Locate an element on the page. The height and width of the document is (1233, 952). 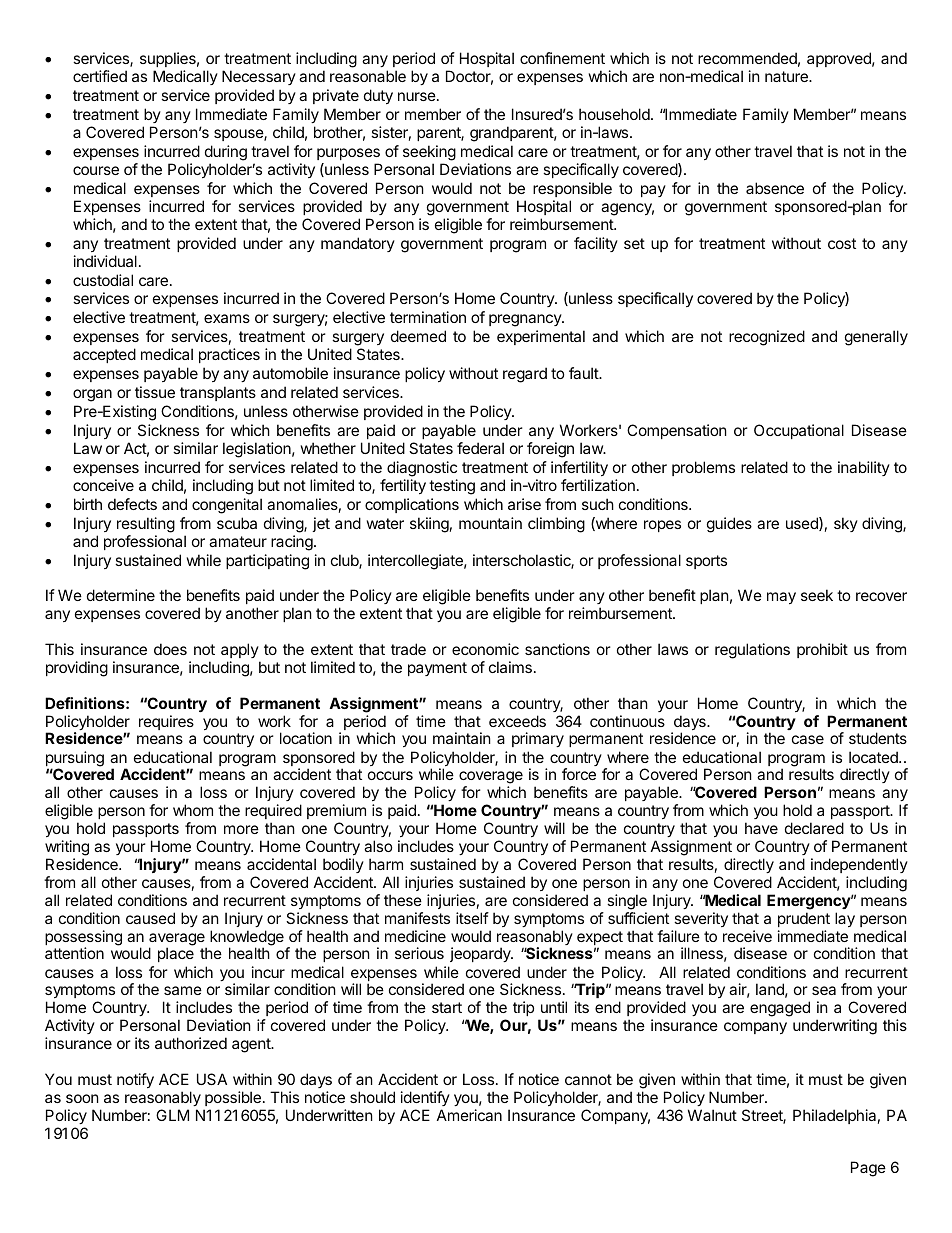
GLM is located at coordinates (172, 1115).
